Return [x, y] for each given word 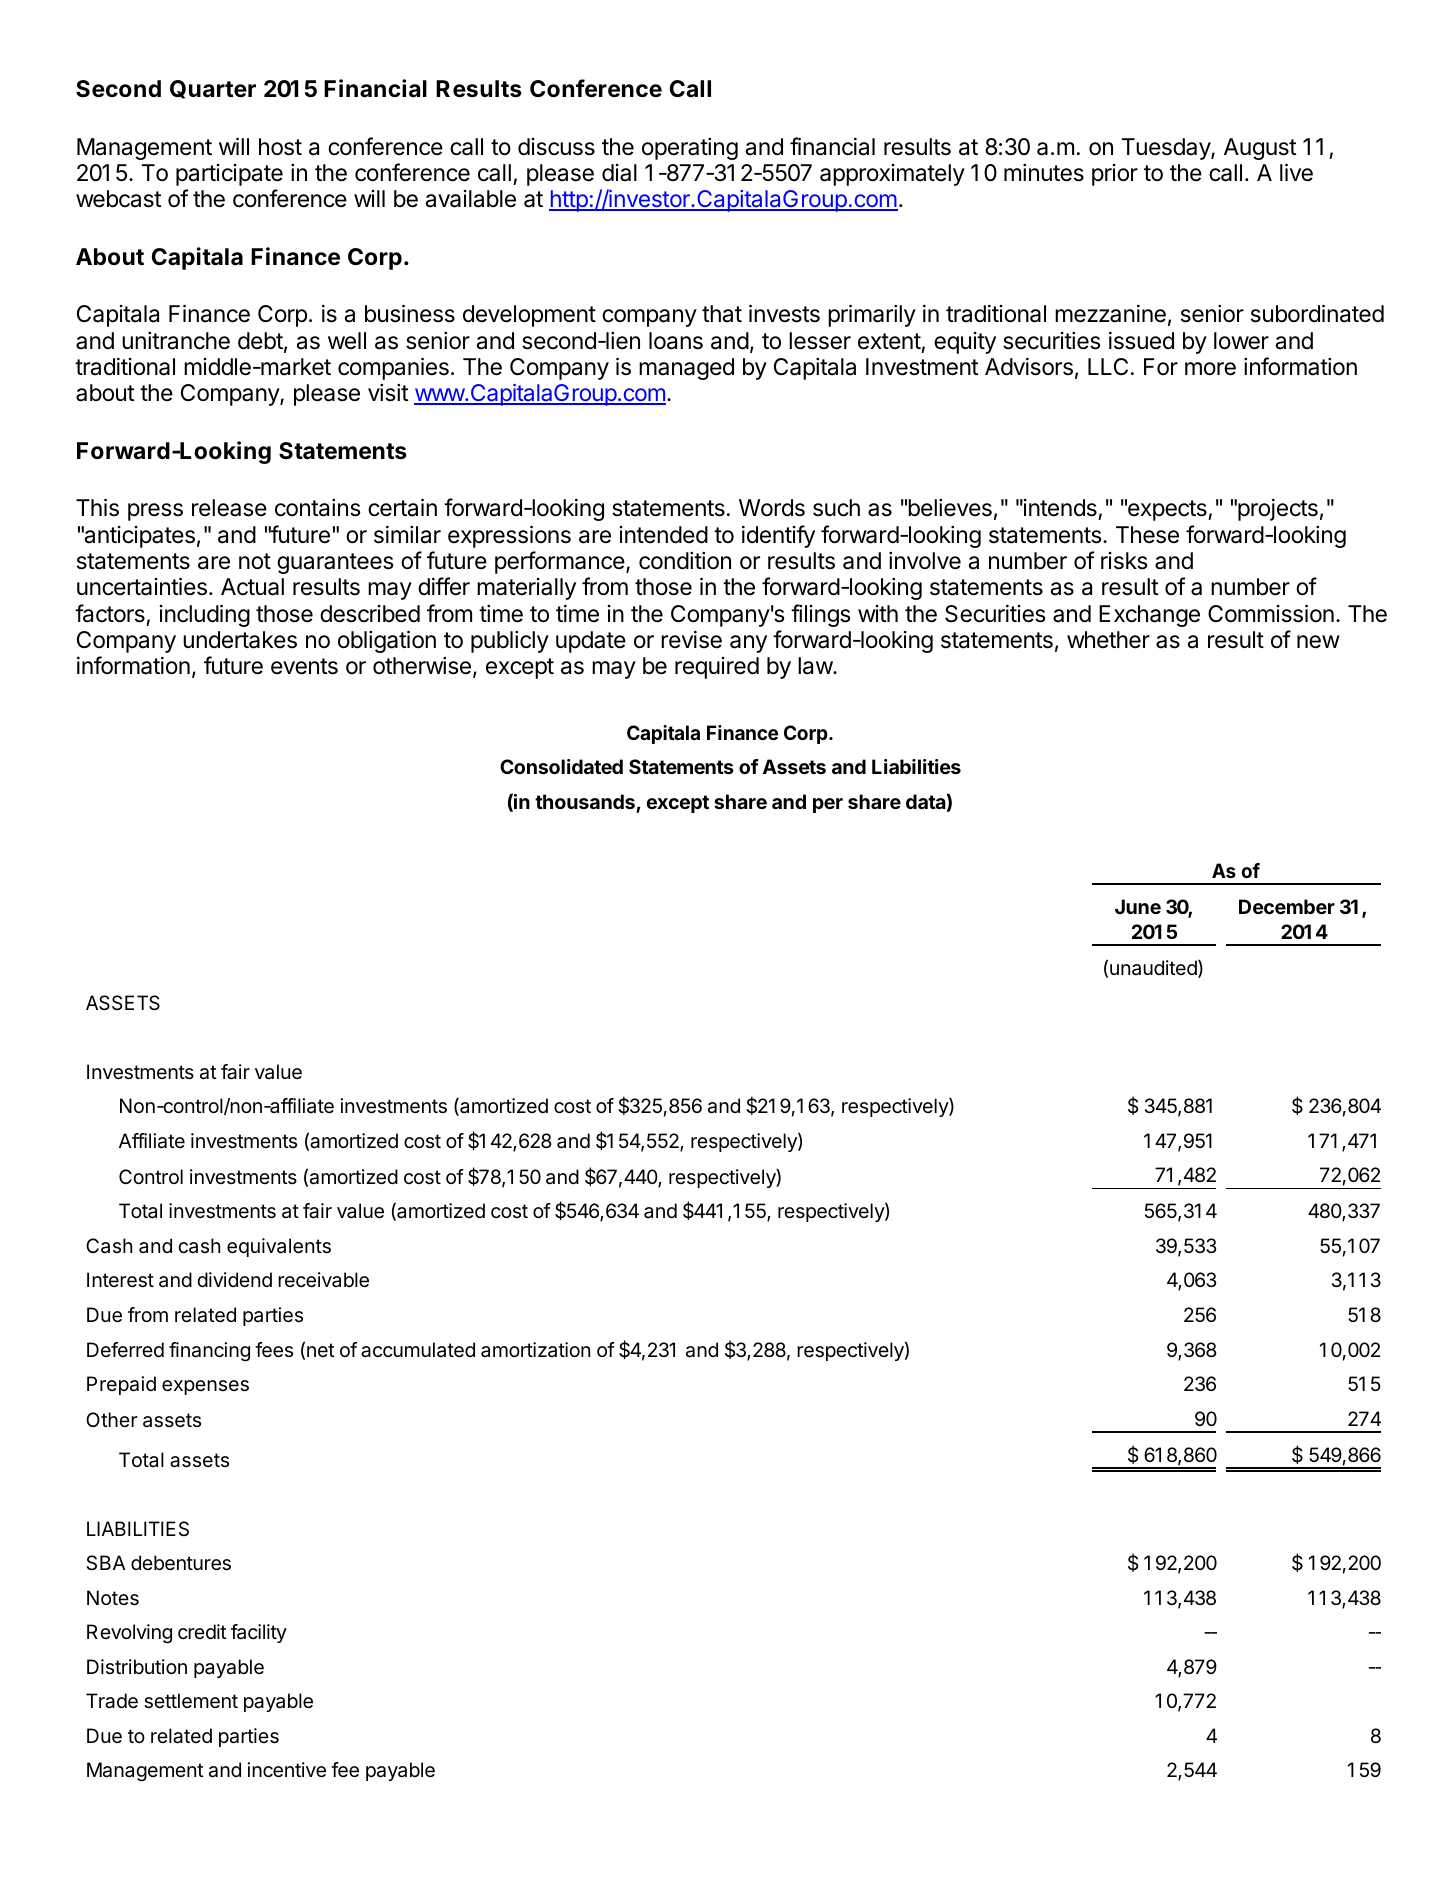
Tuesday [1167, 149]
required [717, 668]
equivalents [279, 1247]
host [280, 147]
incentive [287, 1770]
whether [1108, 640]
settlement [191, 1701]
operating [690, 149]
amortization [535, 1350]
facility [259, 1633]
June [1138, 906]
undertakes [240, 640]
